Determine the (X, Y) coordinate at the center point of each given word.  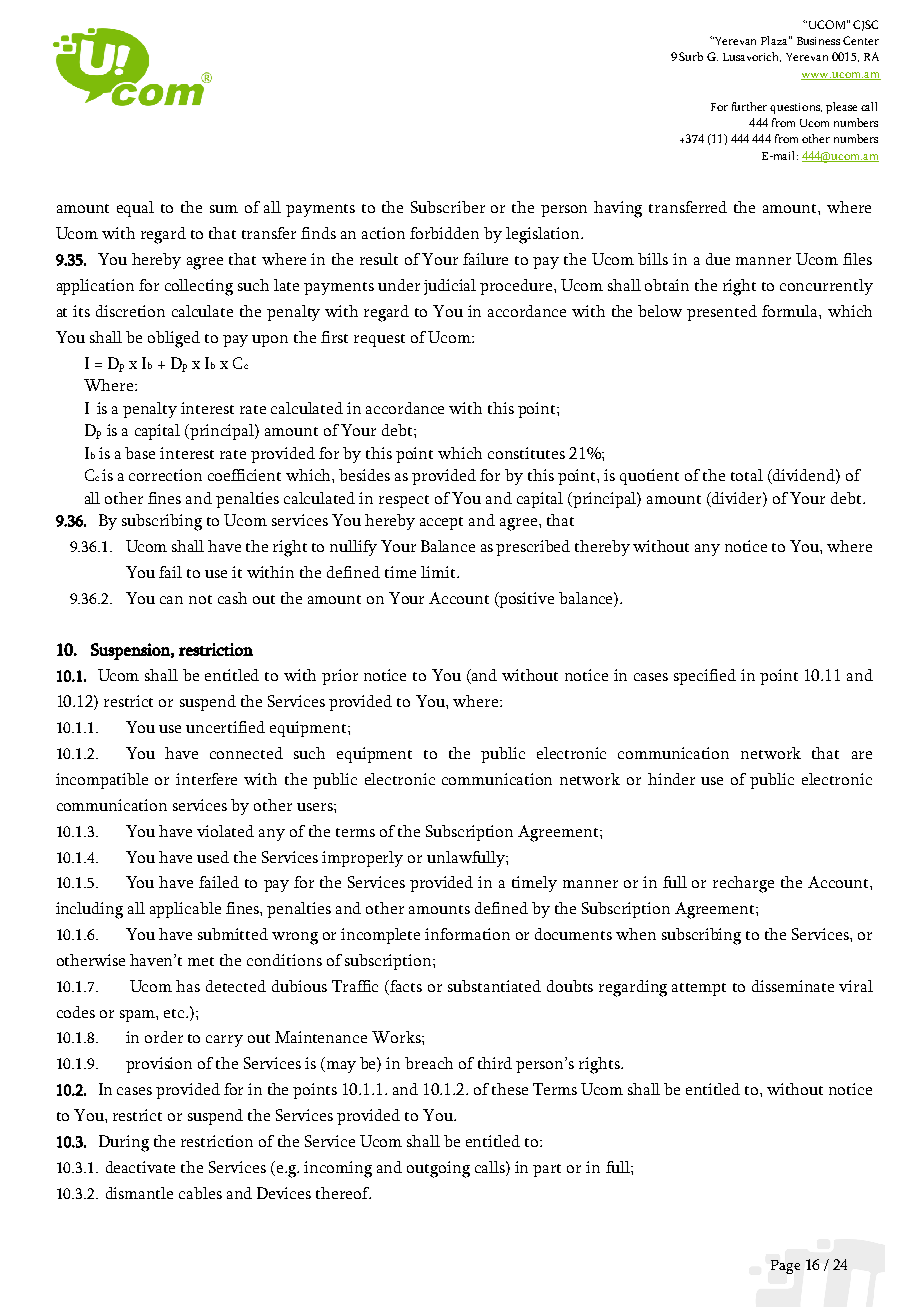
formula (791, 311)
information (467, 934)
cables (200, 1193)
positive (525, 600)
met (201, 961)
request (379, 340)
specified (705, 677)
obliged (174, 339)
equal (135, 209)
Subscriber (448, 207)
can (171, 600)
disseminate (793, 986)
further (749, 106)
